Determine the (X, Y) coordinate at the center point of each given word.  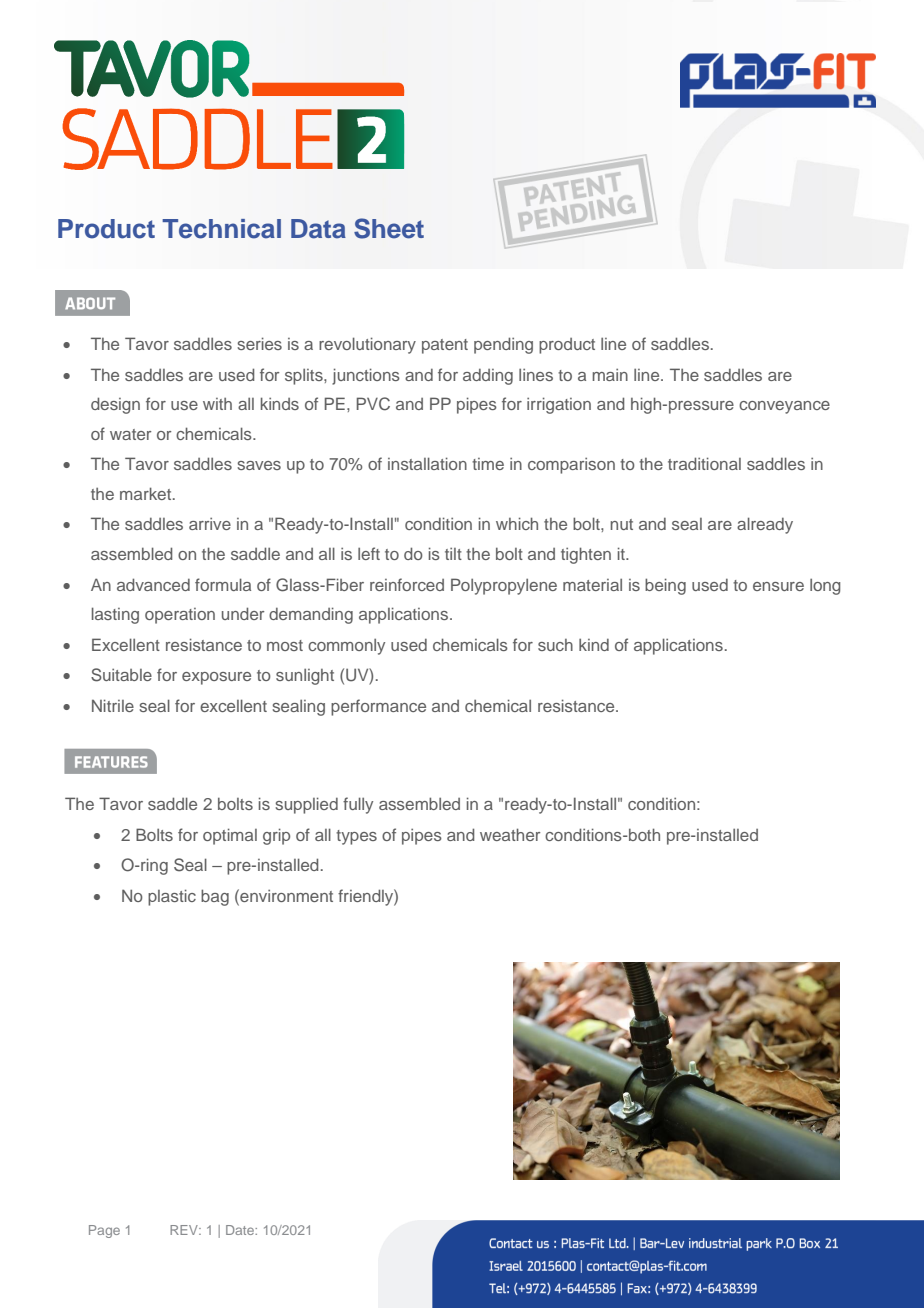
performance (378, 707)
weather (510, 834)
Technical (221, 229)
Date (241, 1230)
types (356, 837)
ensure (778, 586)
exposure (216, 678)
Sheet (389, 228)
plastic (172, 897)
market (147, 493)
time (488, 464)
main (610, 374)
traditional (704, 463)
